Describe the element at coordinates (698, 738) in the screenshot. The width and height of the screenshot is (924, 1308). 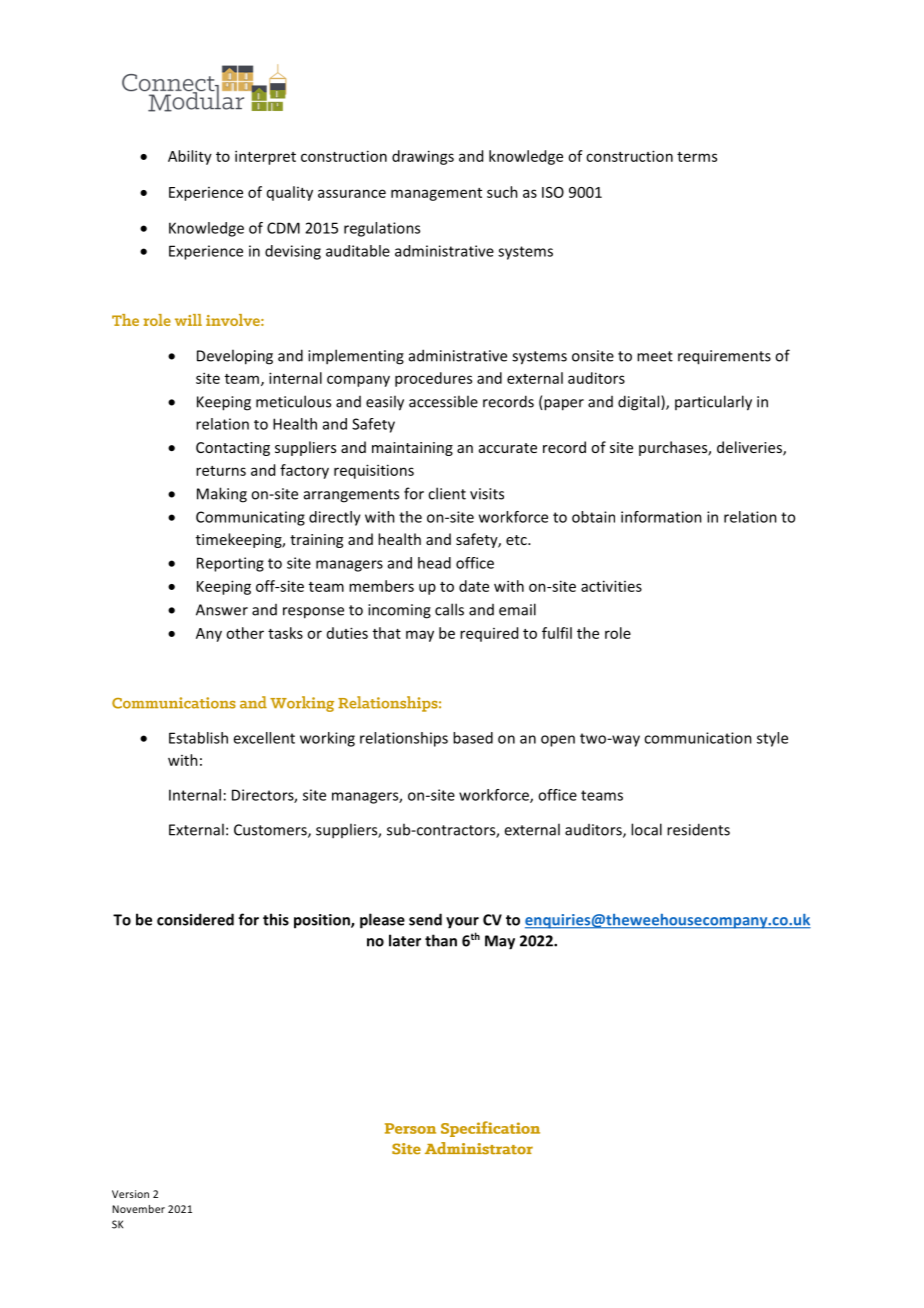
I see `communication` at that location.
